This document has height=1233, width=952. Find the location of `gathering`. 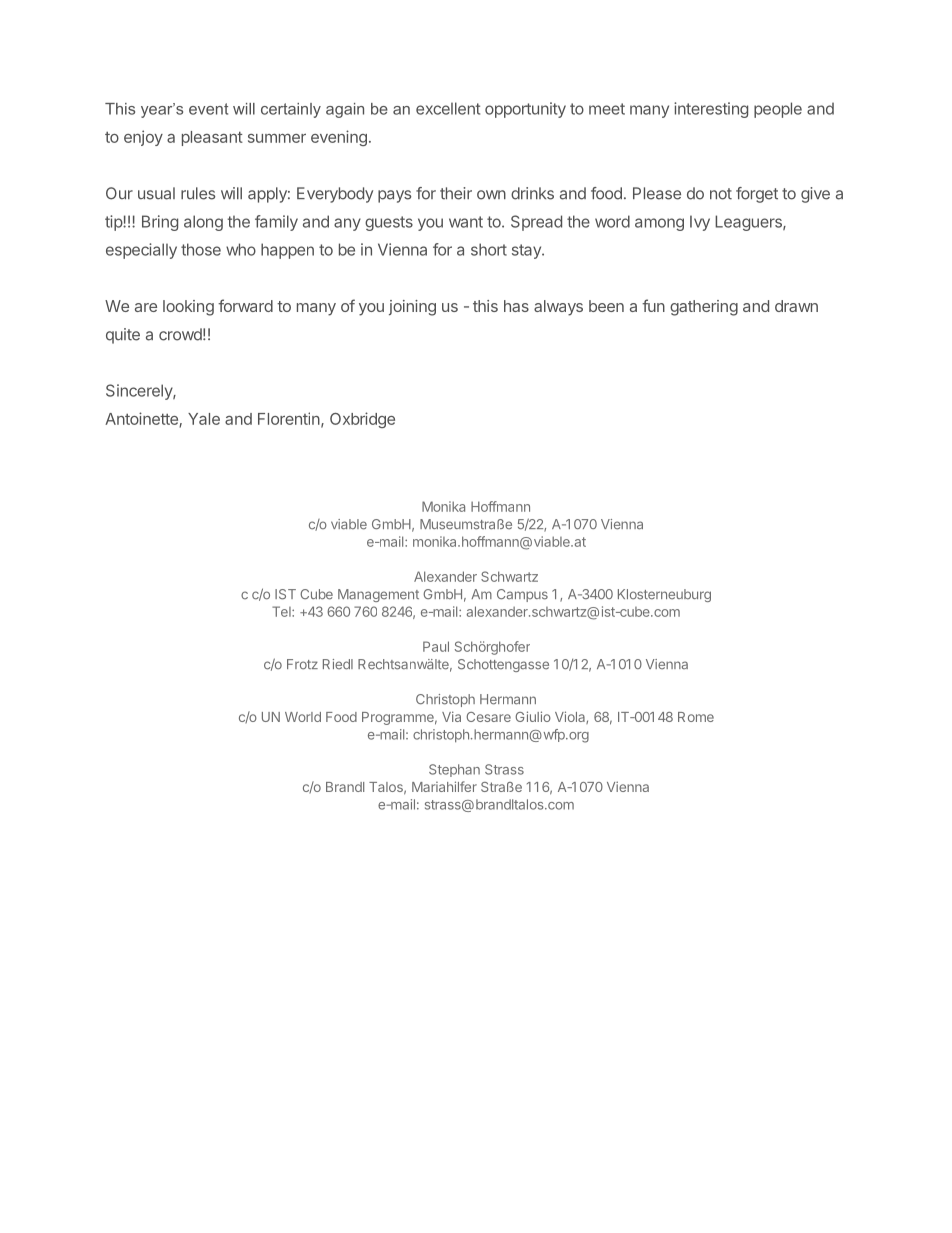

gathering is located at coordinates (704, 308).
